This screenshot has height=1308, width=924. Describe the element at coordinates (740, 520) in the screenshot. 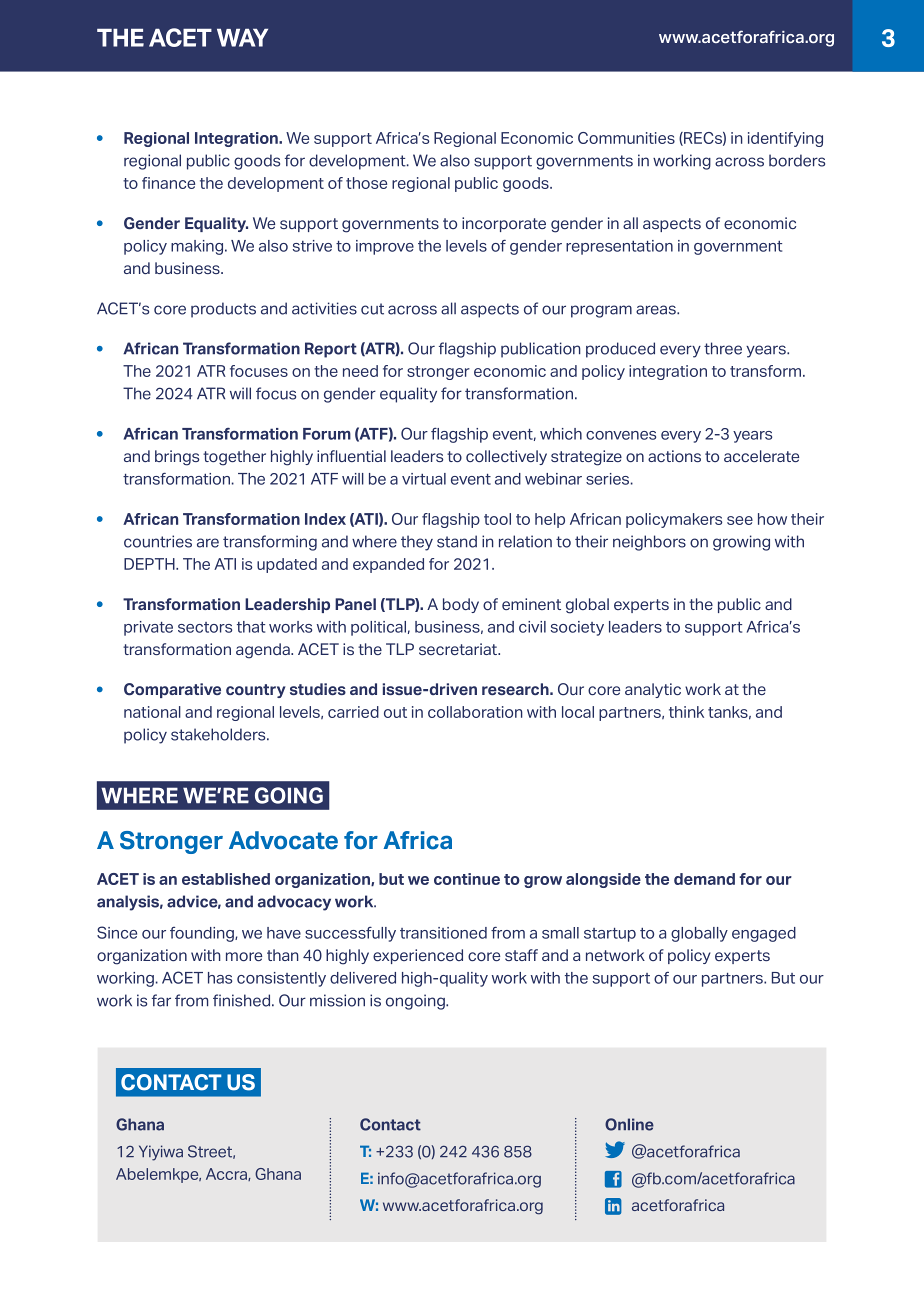

I see `see` at that location.
